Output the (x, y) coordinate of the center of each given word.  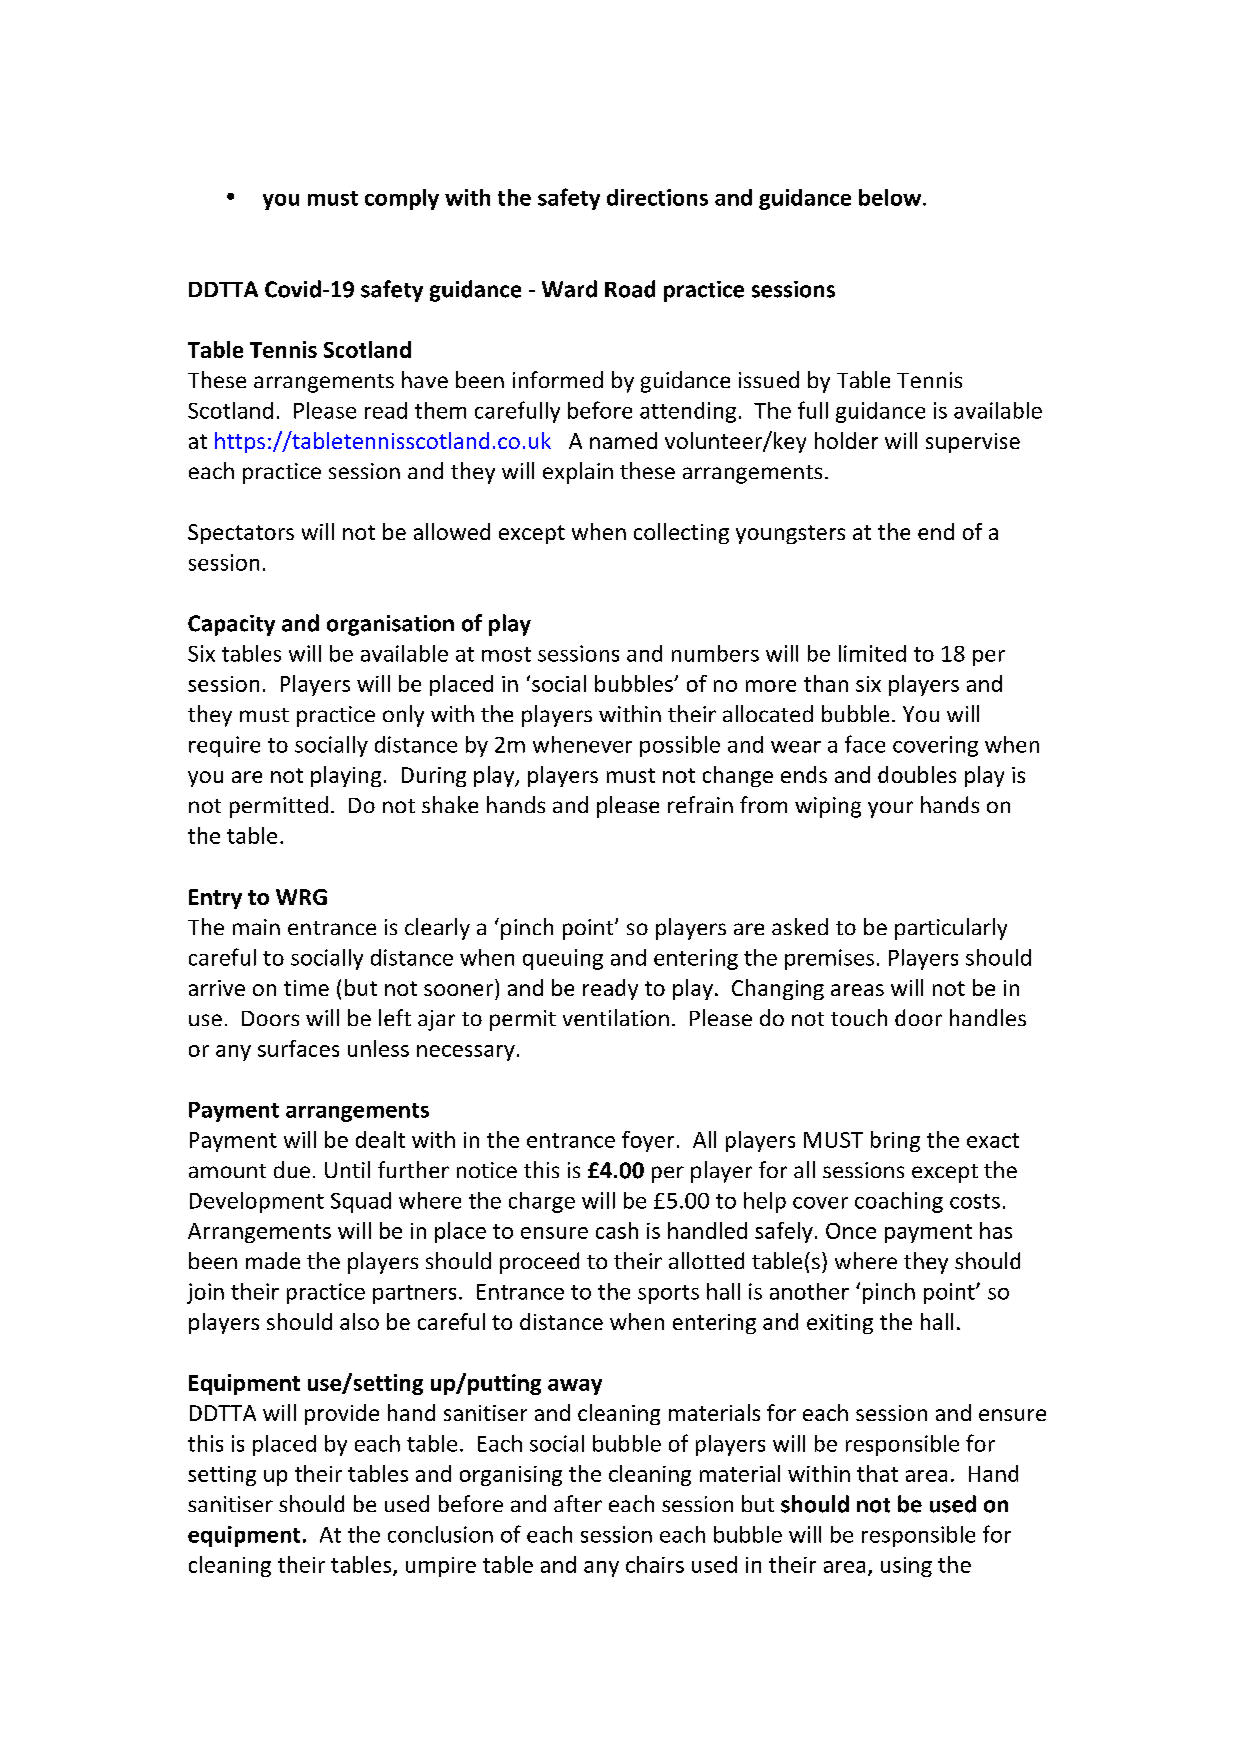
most (506, 654)
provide (342, 1414)
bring (895, 1141)
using (906, 1567)
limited (872, 653)
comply (402, 199)
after (578, 1503)
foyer (648, 1141)
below (891, 197)
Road (630, 289)
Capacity (231, 625)
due (292, 1169)
